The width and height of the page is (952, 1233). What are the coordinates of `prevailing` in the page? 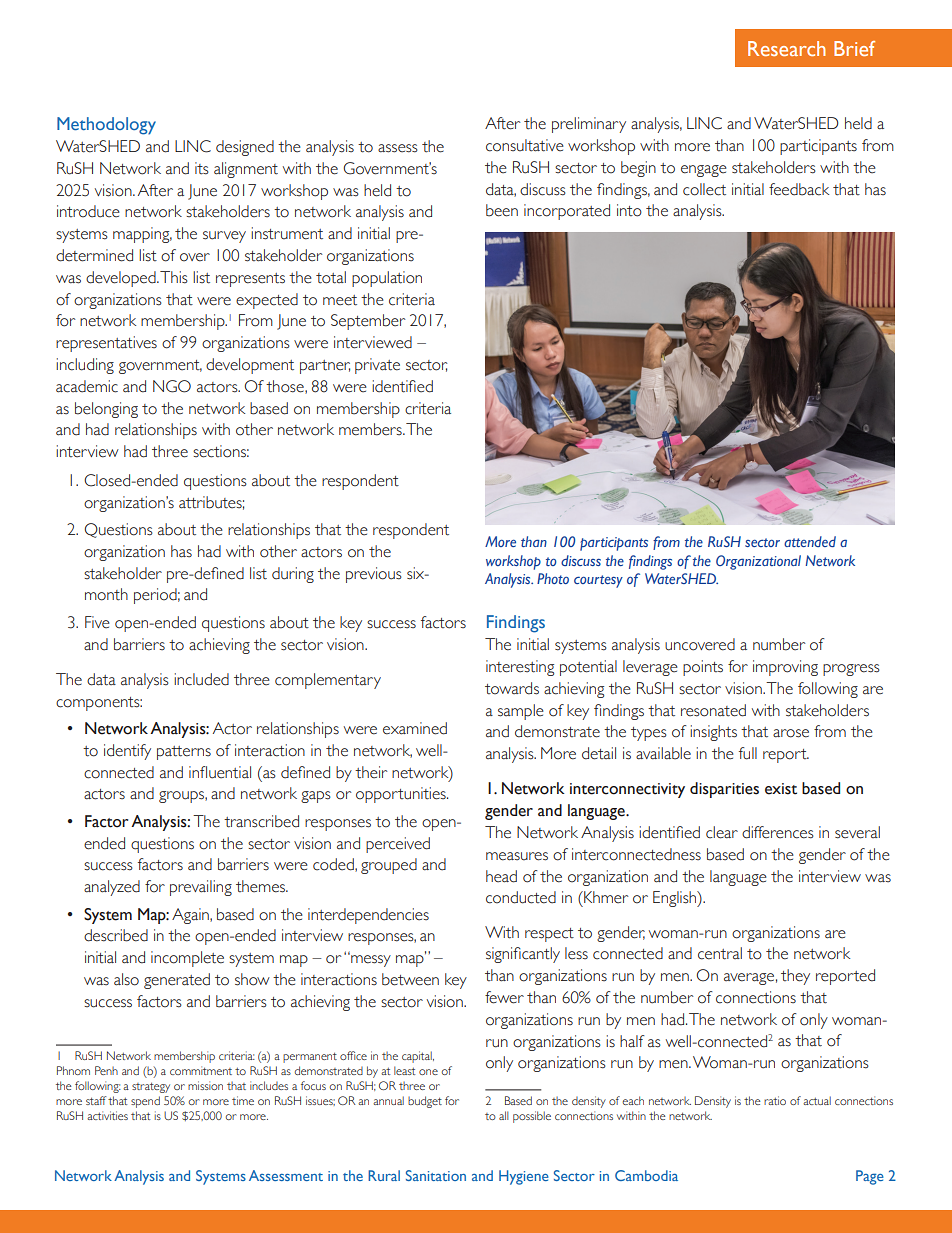 It's located at (201, 888).
